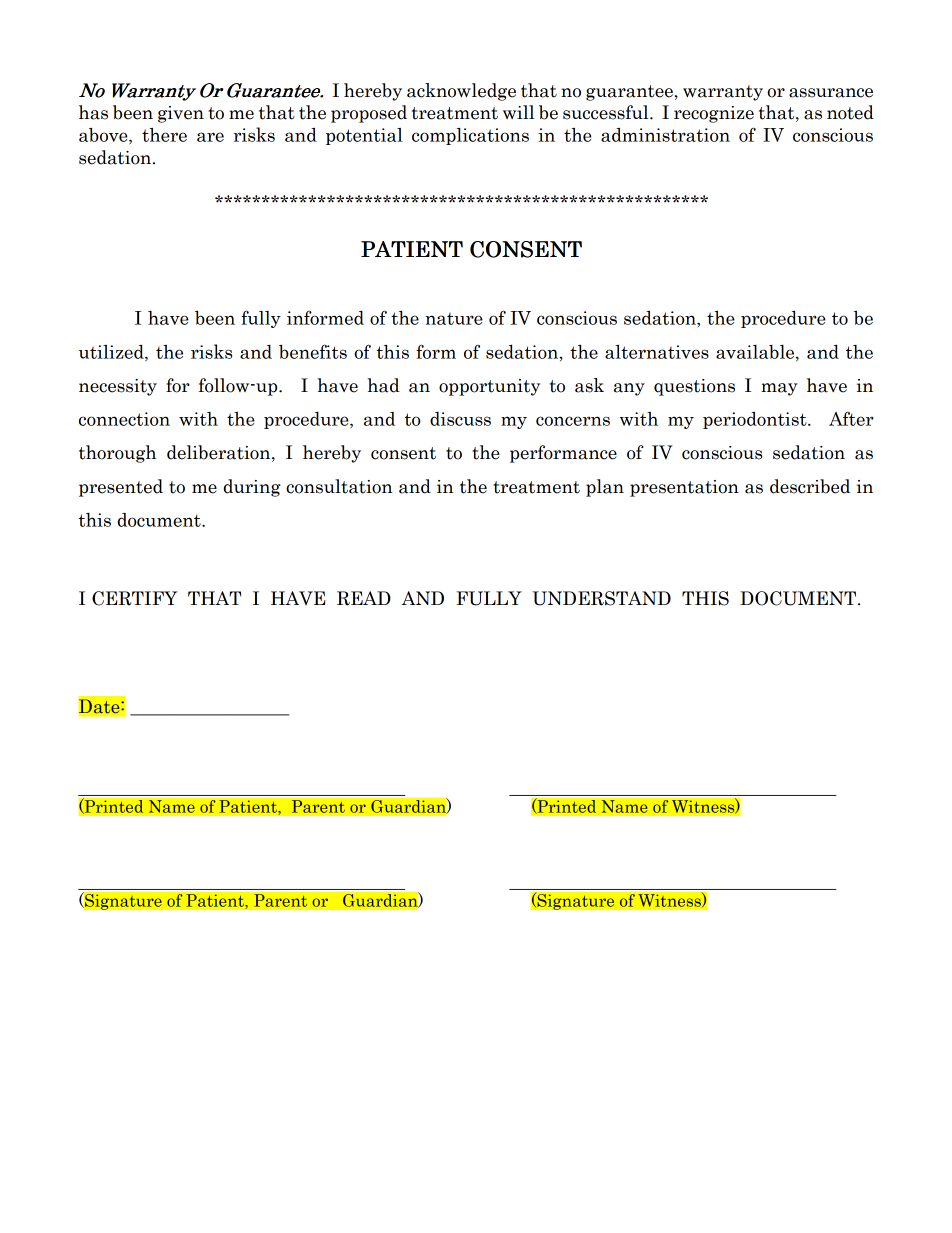 The height and width of the screenshot is (1233, 952). Describe the element at coordinates (470, 136) in the screenshot. I see `complications` at that location.
